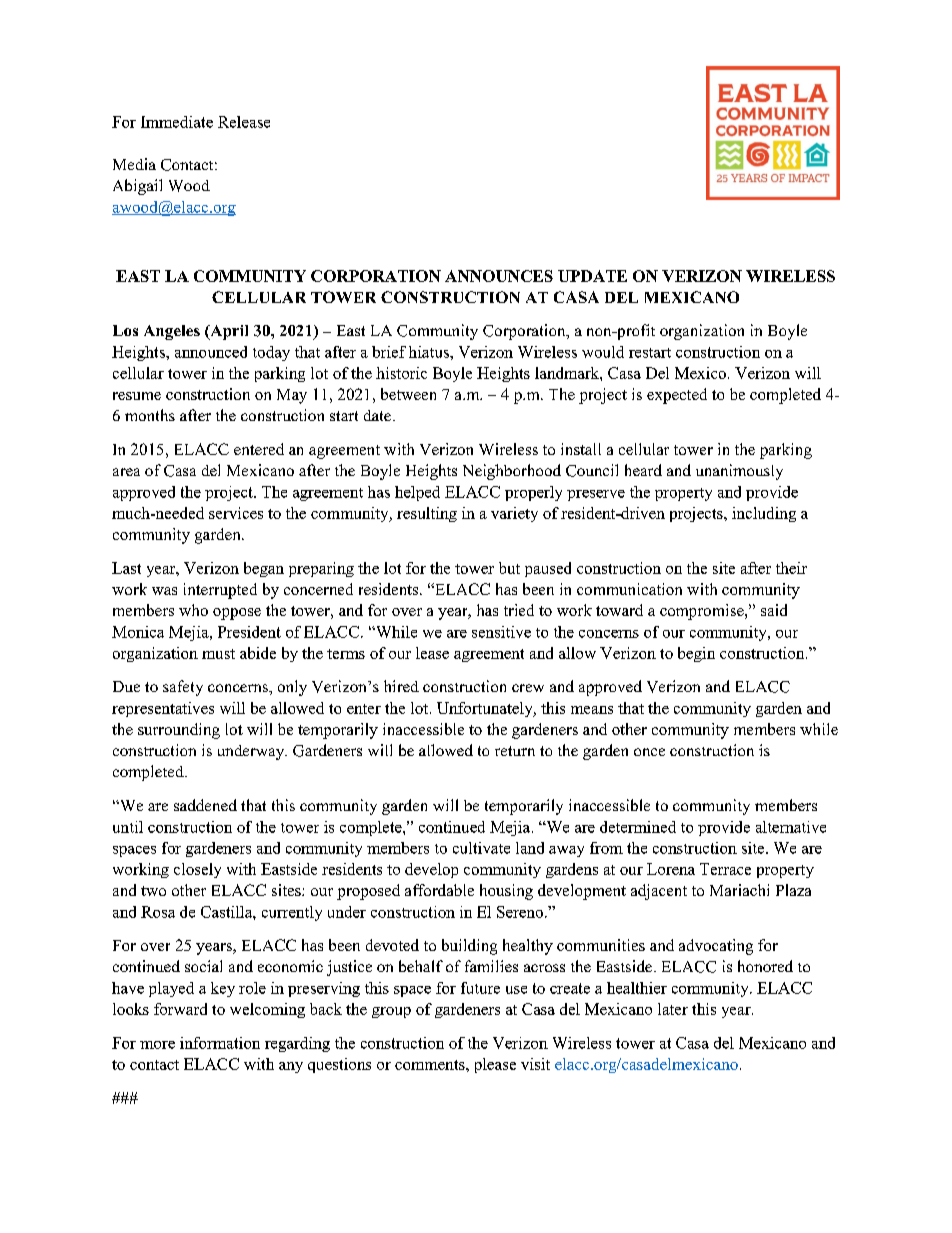 The width and height of the screenshot is (952, 1233). What do you see at coordinates (499, 276) in the screenshot?
I see `ANNOUNCES` at bounding box center [499, 276].
